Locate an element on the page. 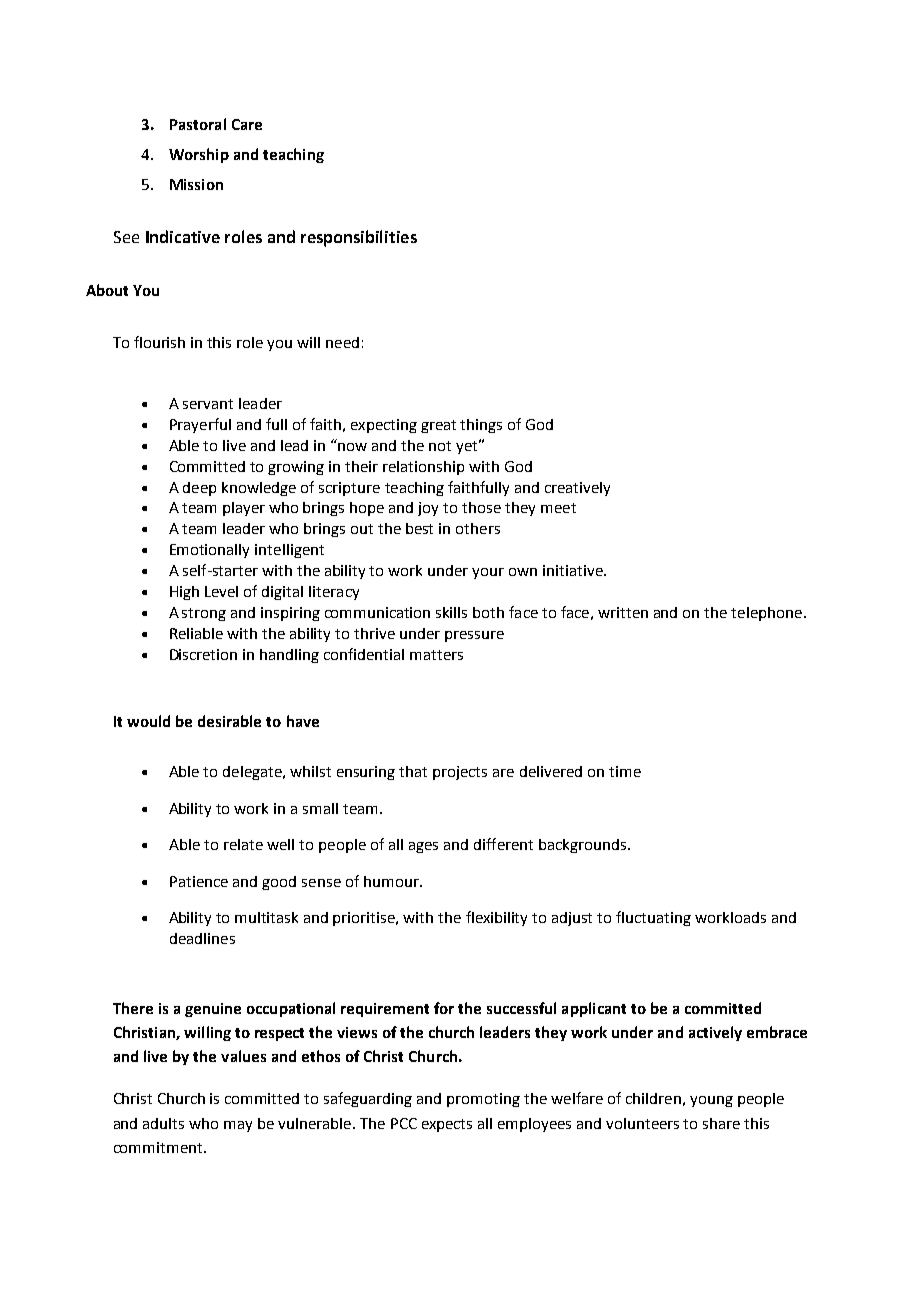 This page has width=924, height=1308. things is located at coordinates (481, 426).
